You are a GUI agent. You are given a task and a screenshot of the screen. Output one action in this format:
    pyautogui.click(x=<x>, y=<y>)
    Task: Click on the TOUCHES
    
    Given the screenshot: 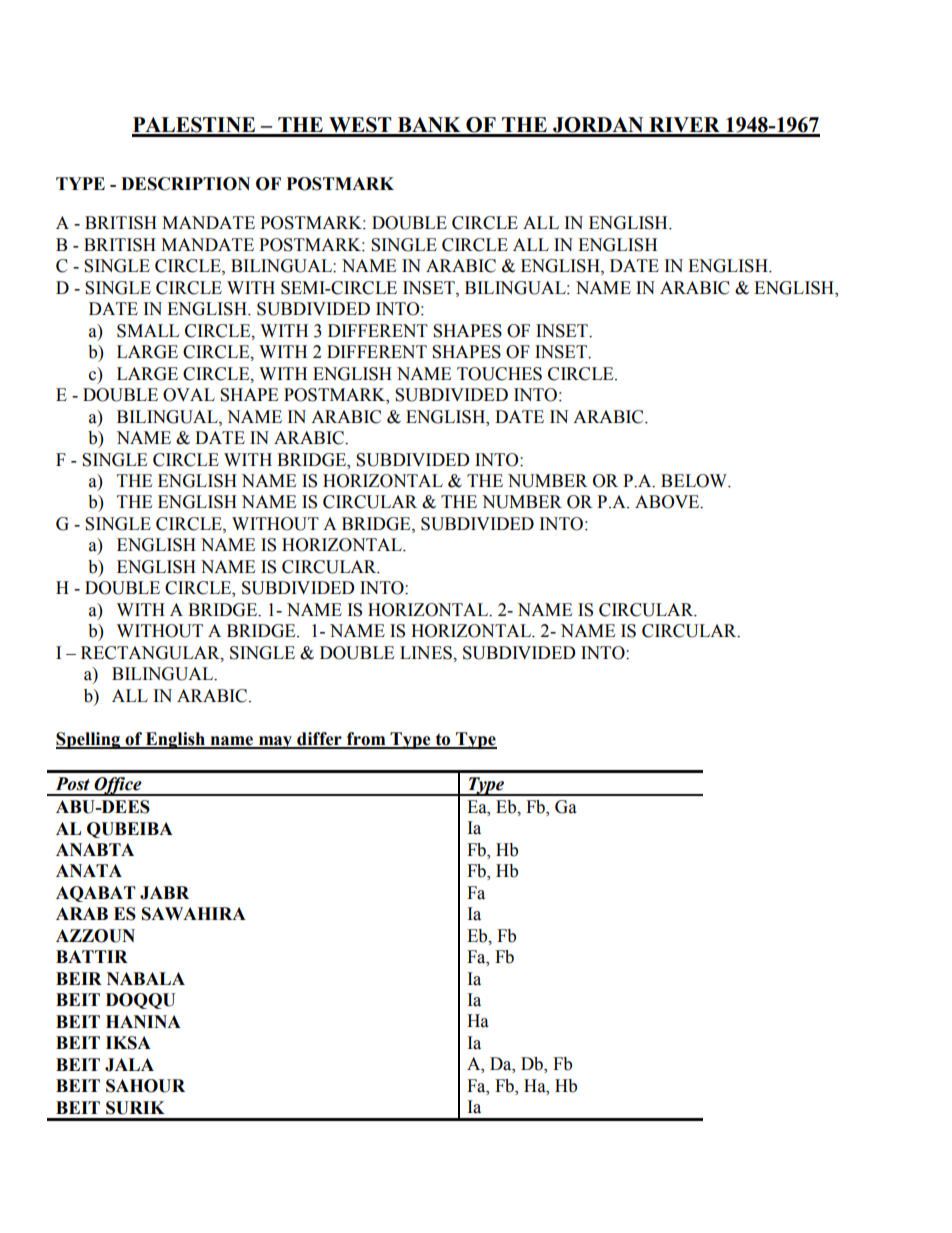 What is the action you would take?
    pyautogui.click(x=499, y=374)
